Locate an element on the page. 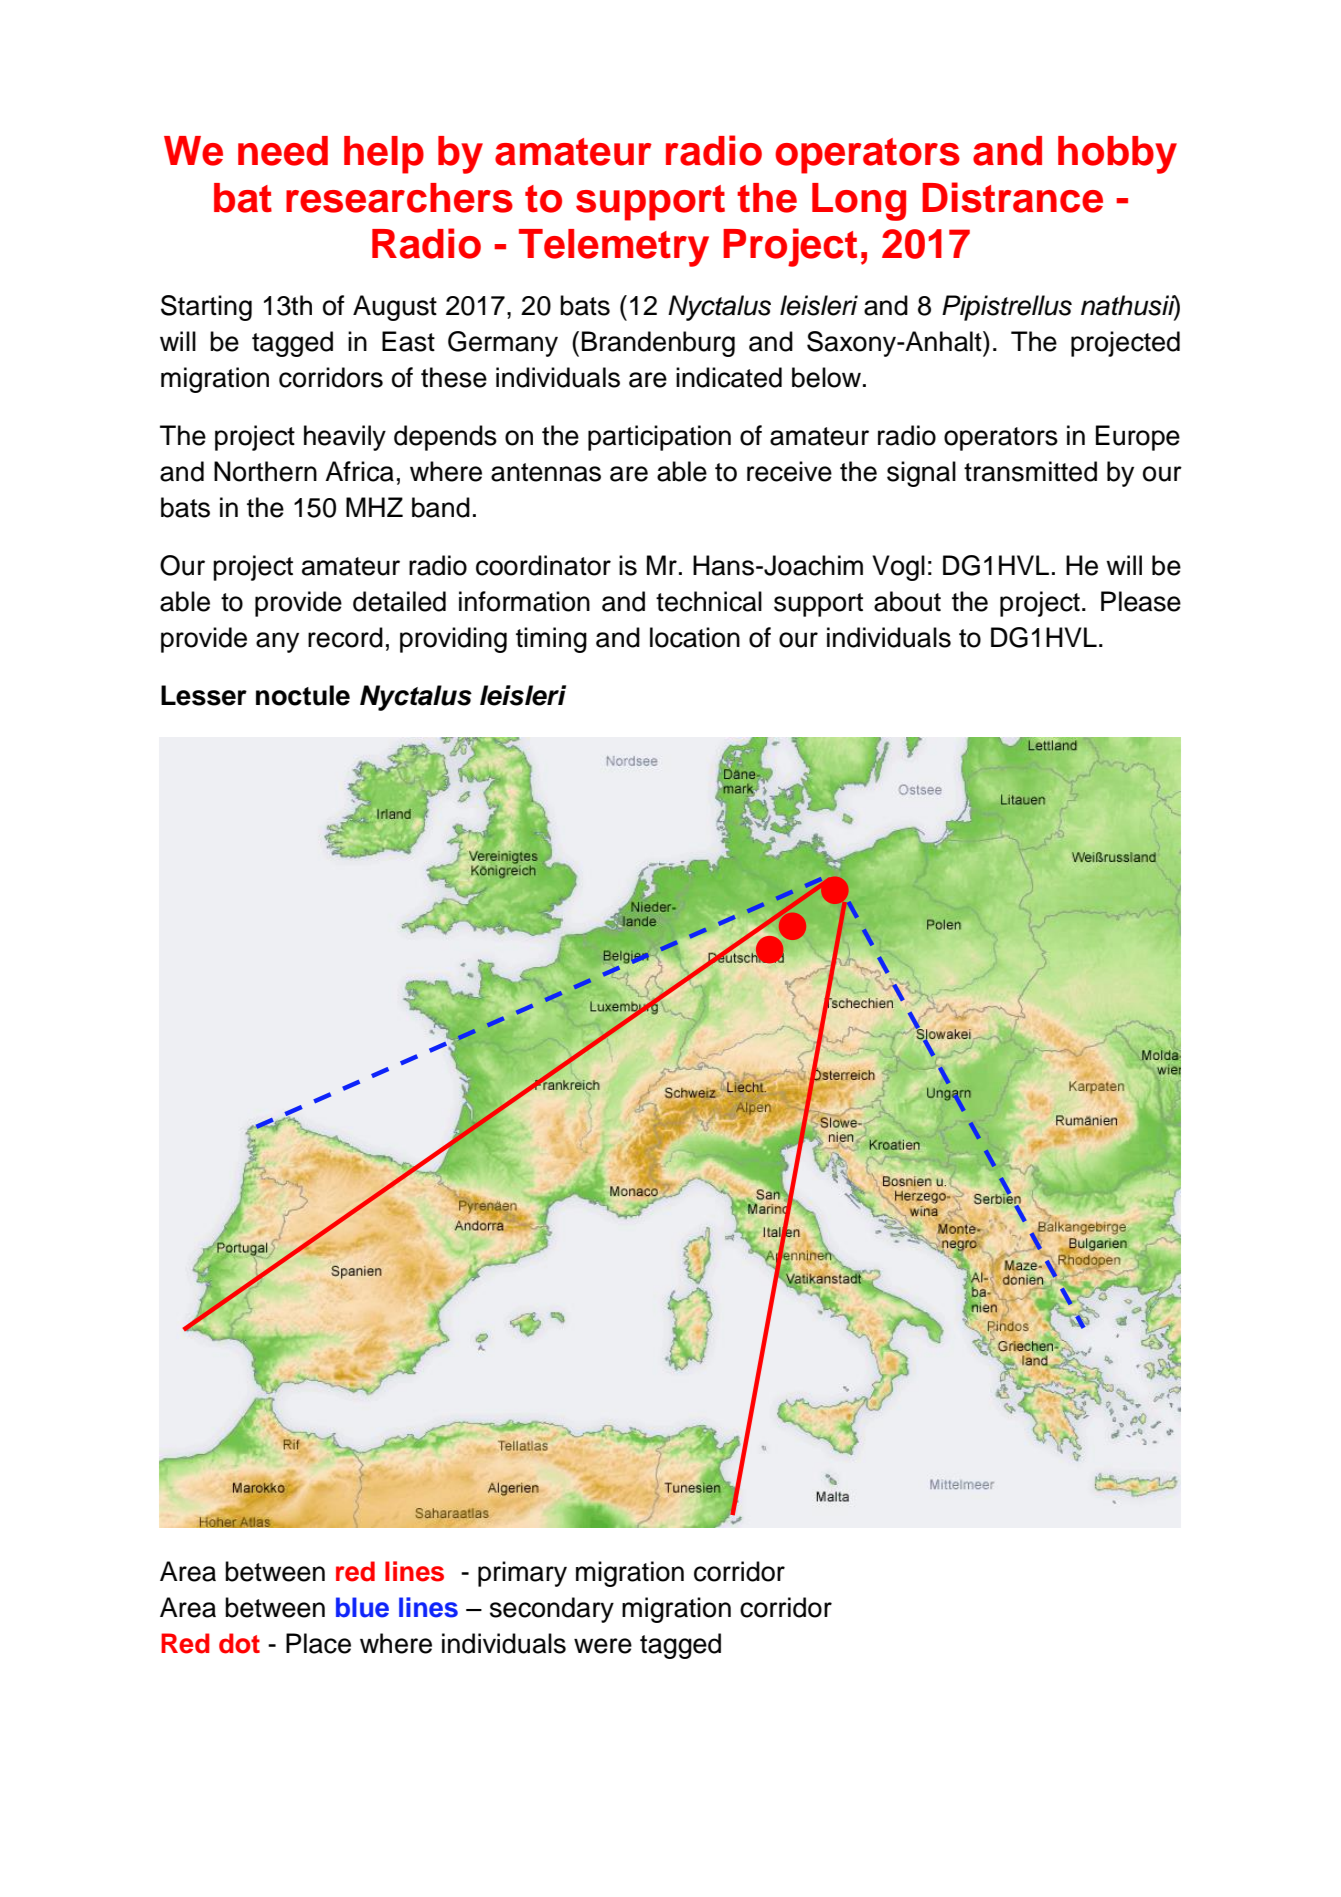  need is located at coordinates (283, 151).
